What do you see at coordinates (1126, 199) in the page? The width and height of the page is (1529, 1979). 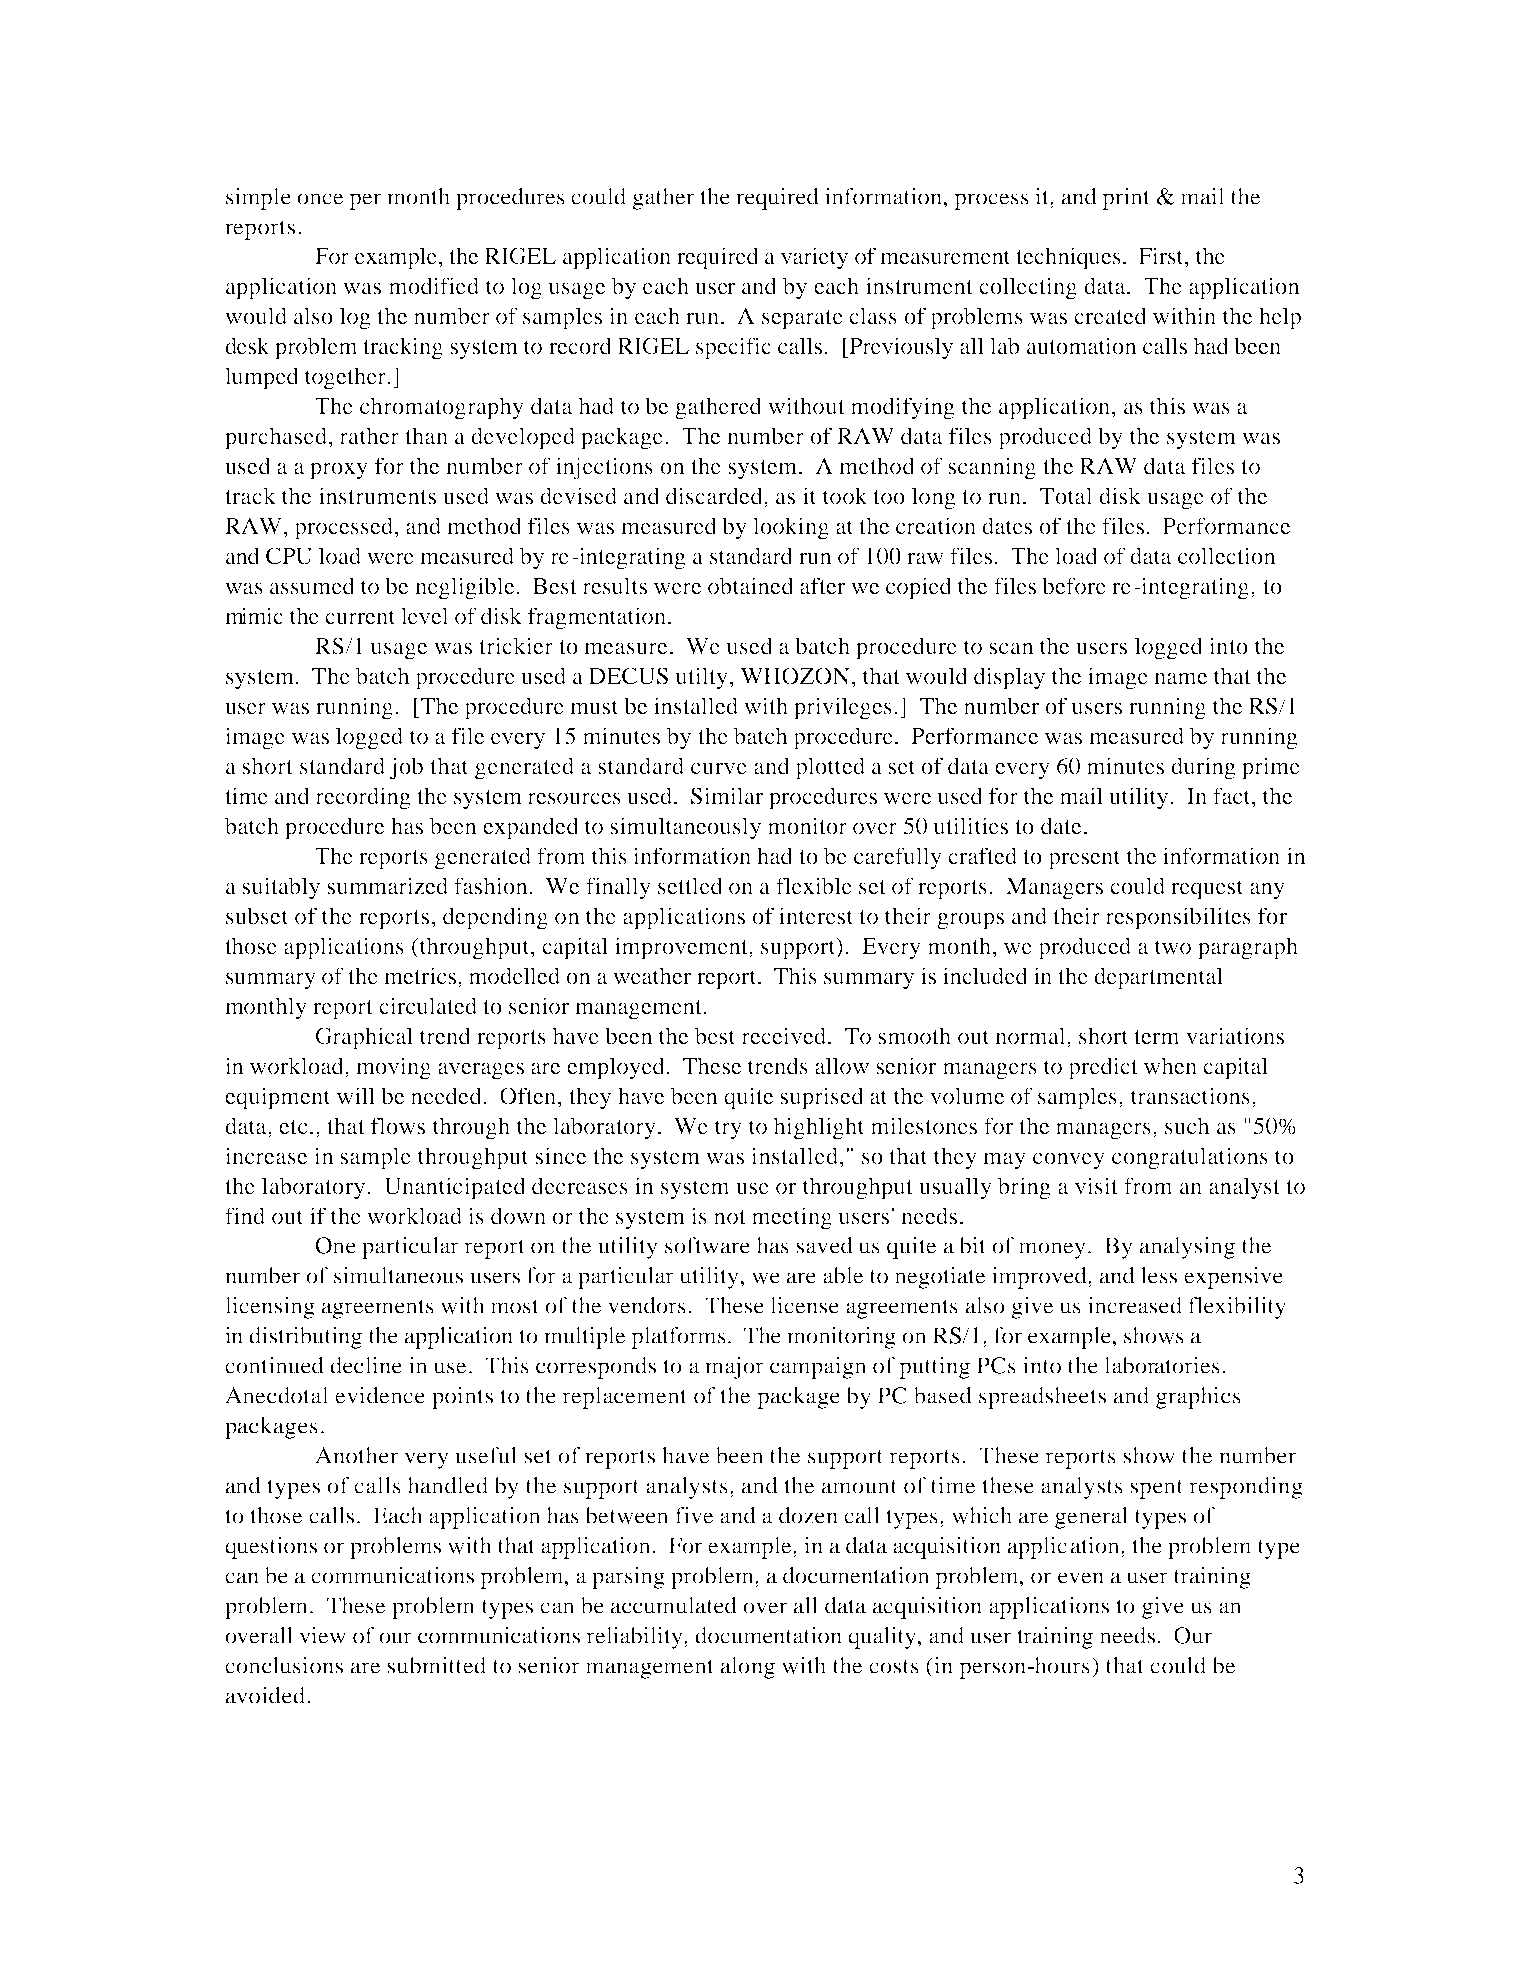 I see `print` at bounding box center [1126, 199].
